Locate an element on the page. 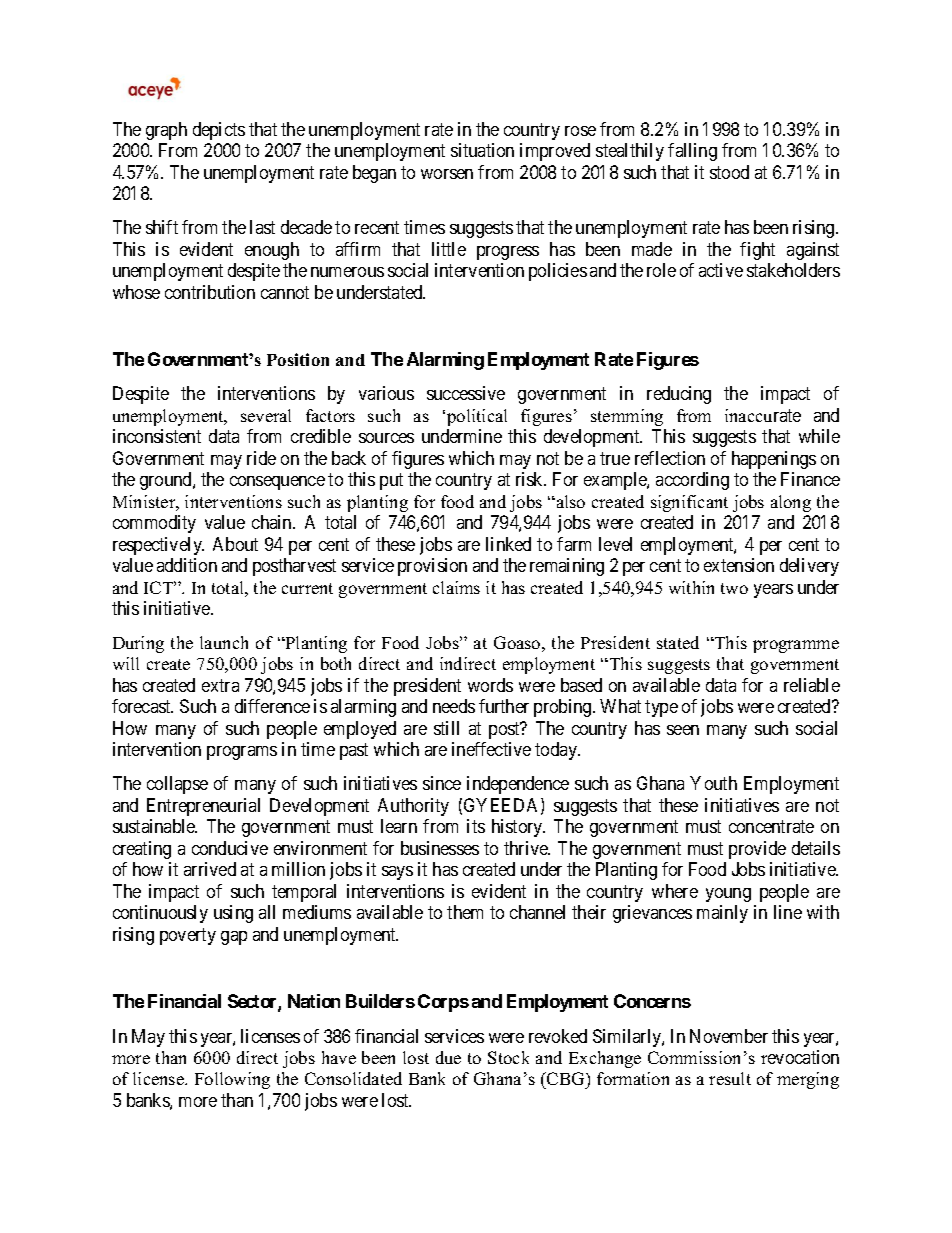  situation is located at coordinates (482, 150).
